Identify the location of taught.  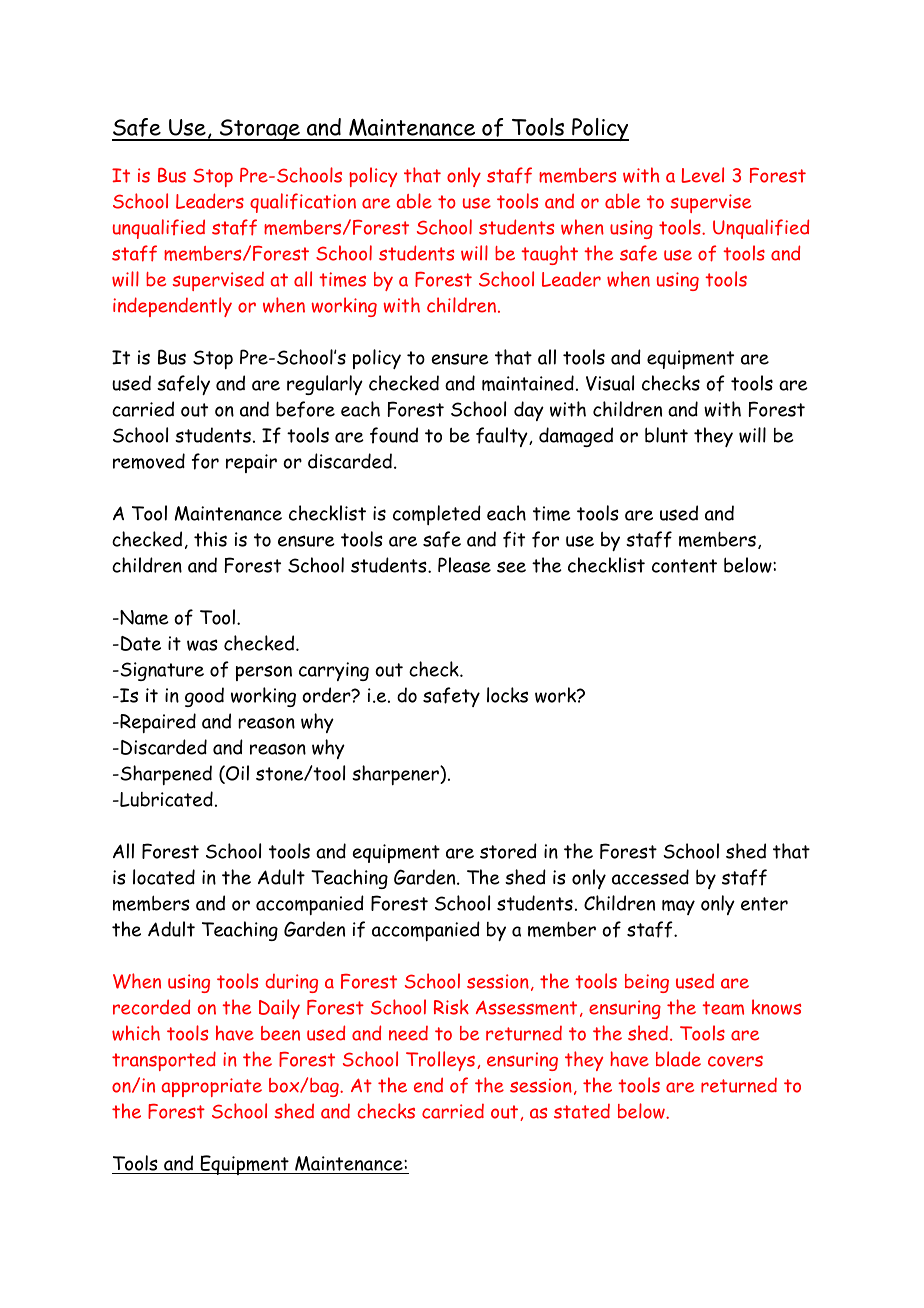
(549, 255).
